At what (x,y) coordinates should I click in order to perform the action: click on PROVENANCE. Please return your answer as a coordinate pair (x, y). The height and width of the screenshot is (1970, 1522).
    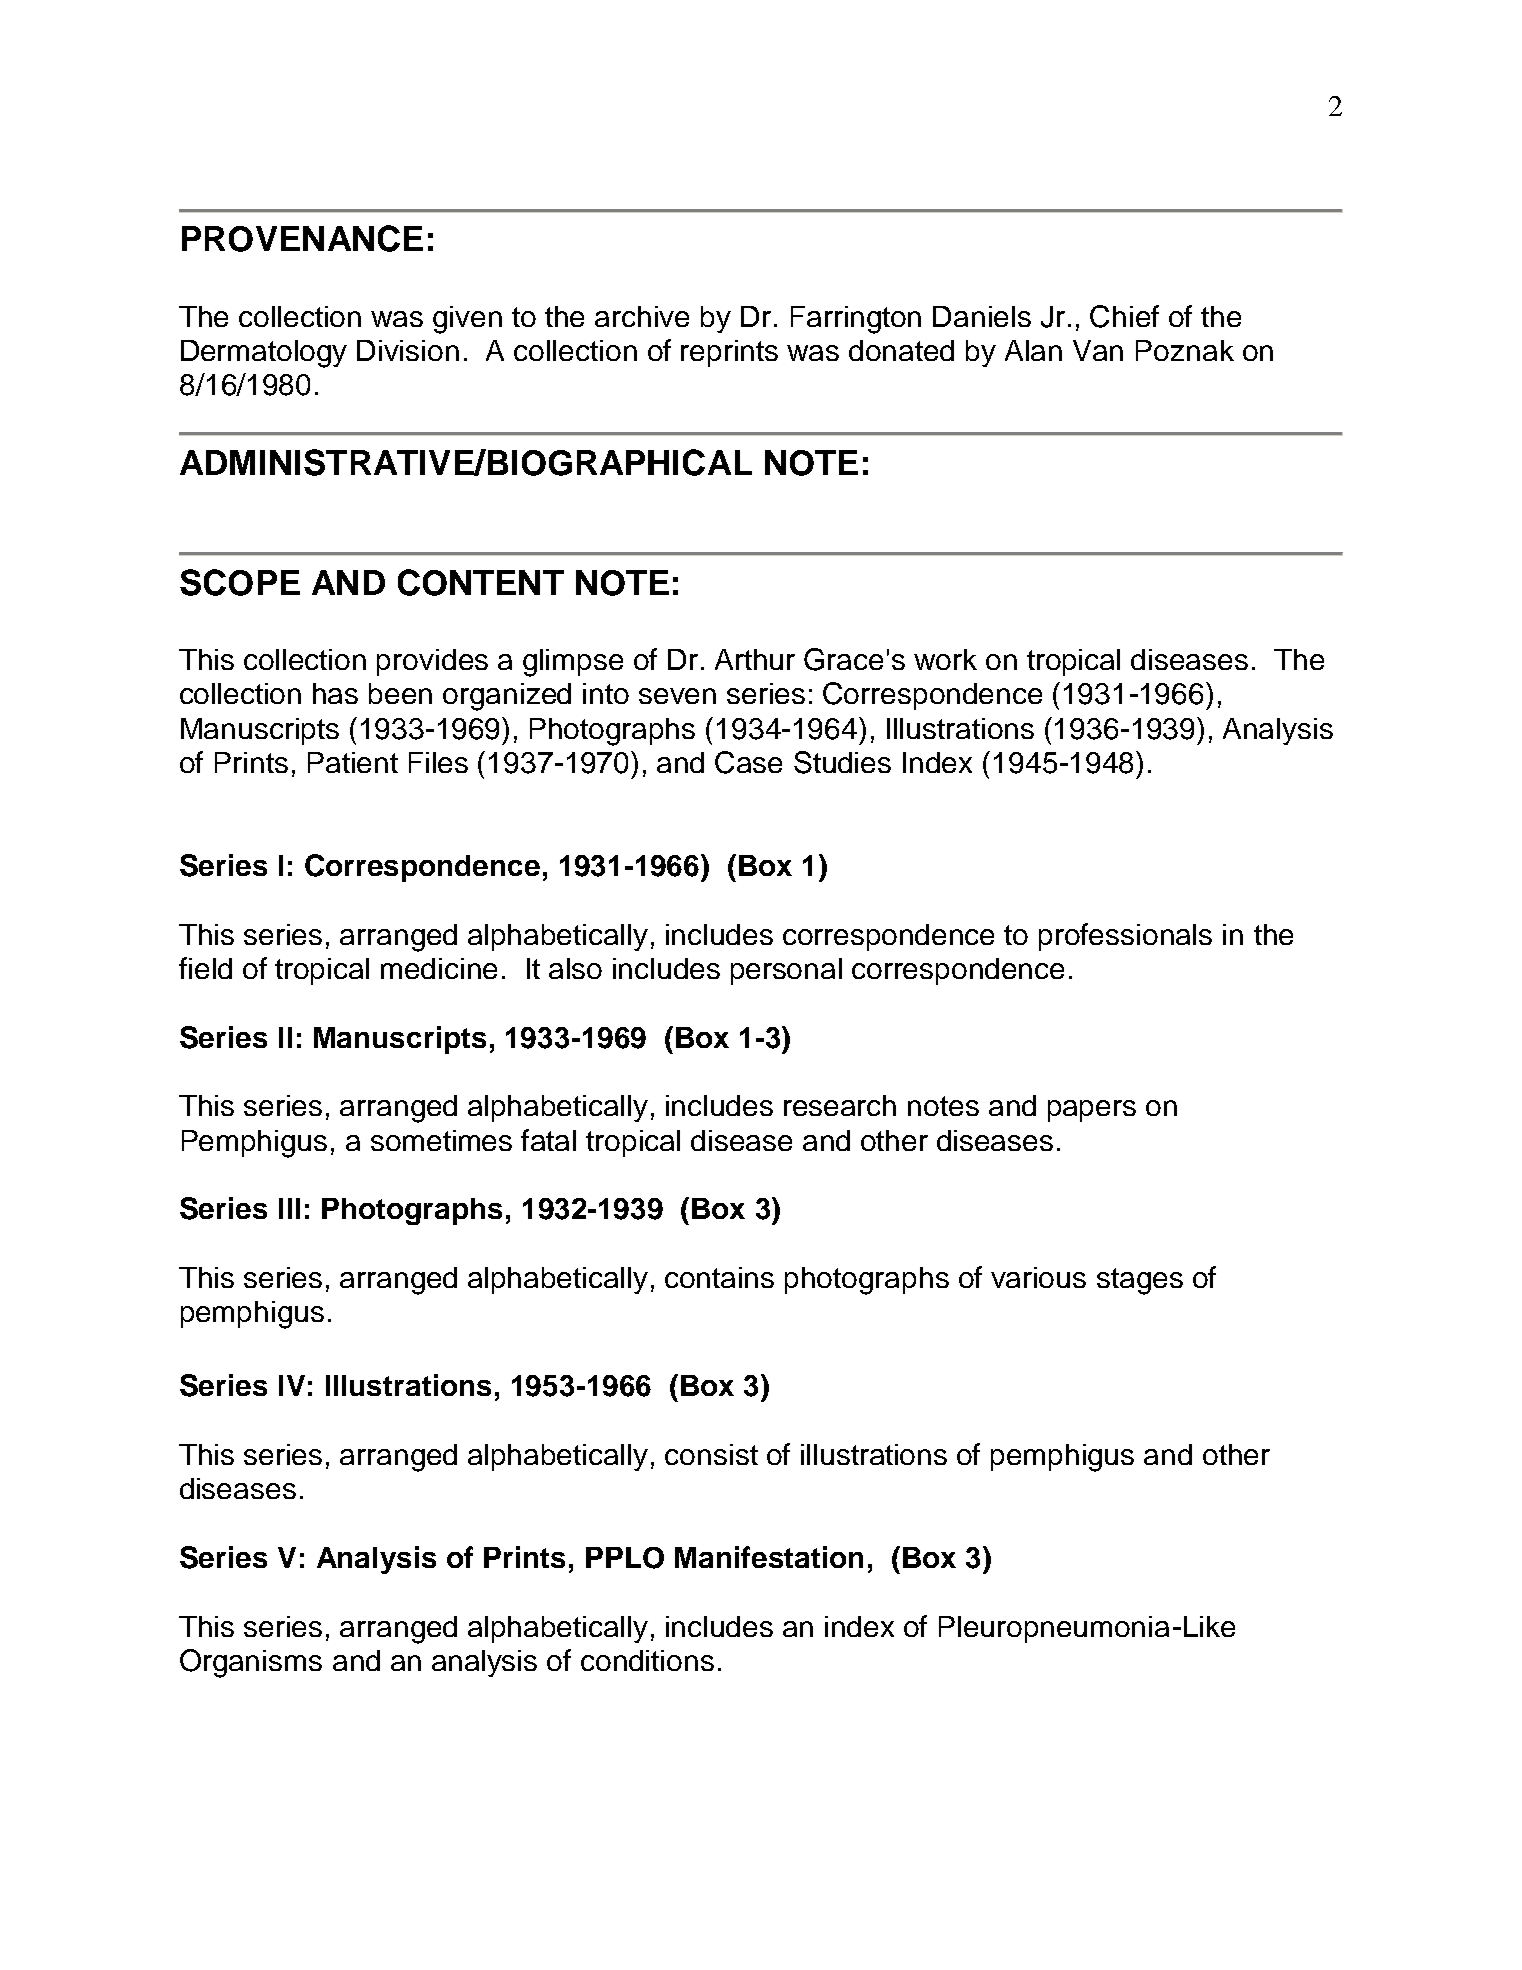
    Looking at the image, I should click on (302, 238).
